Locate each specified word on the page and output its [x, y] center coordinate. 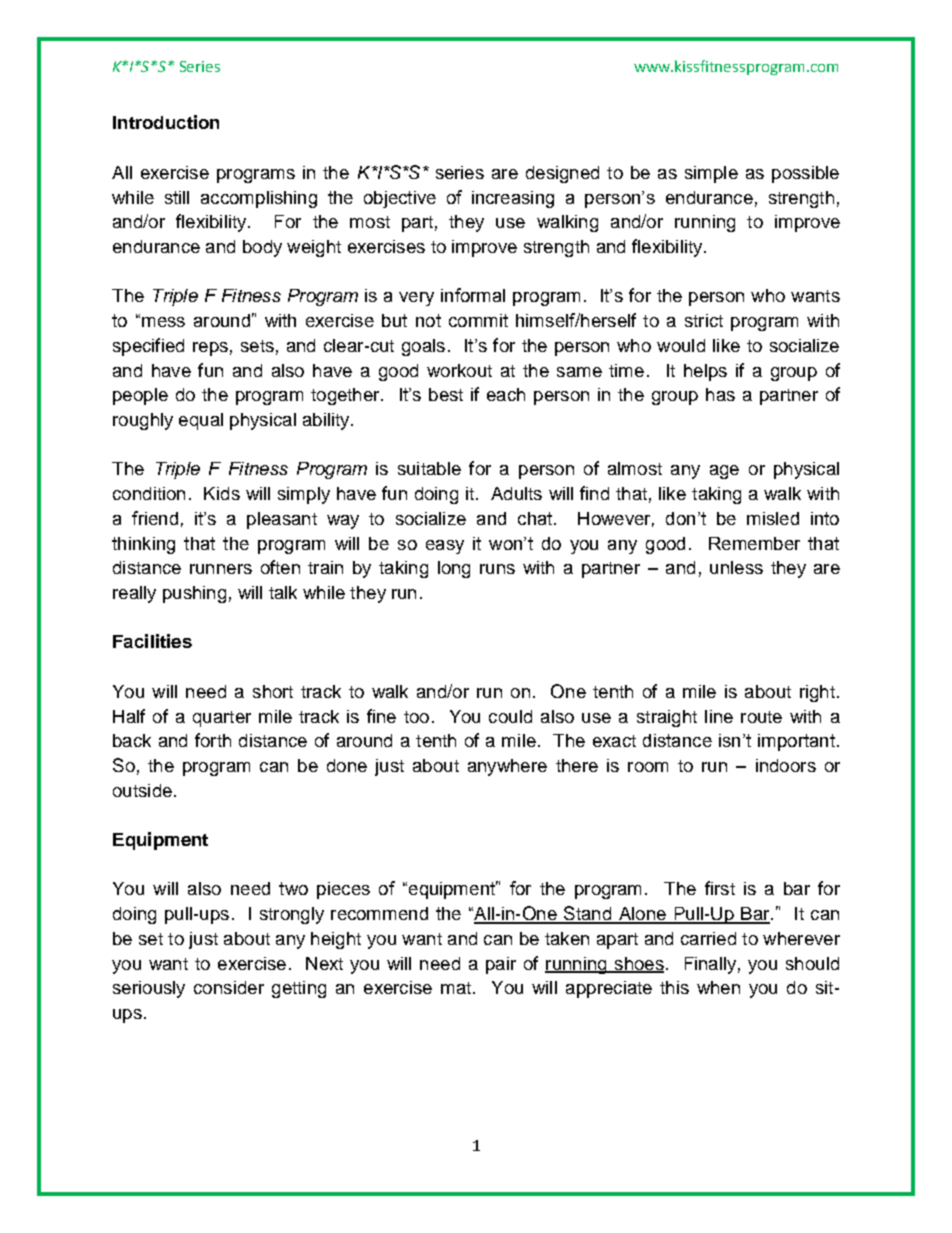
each [506, 394]
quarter [222, 719]
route [761, 717]
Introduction [166, 122]
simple [711, 174]
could [510, 716]
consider [229, 987]
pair [501, 965]
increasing [513, 199]
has [720, 394]
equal [201, 421]
